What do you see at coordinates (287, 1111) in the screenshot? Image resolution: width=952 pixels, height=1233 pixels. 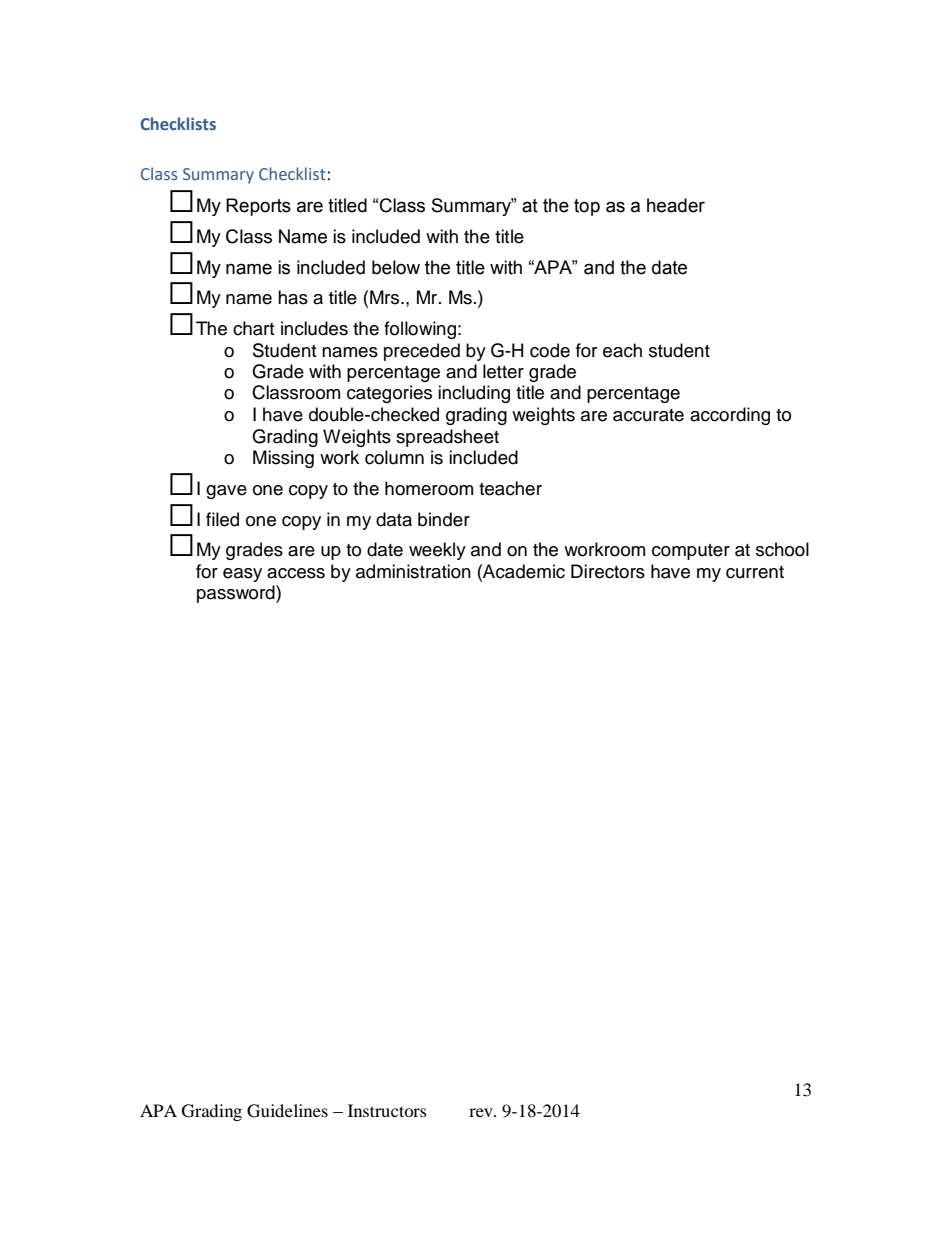 I see `Guidelines` at bounding box center [287, 1111].
